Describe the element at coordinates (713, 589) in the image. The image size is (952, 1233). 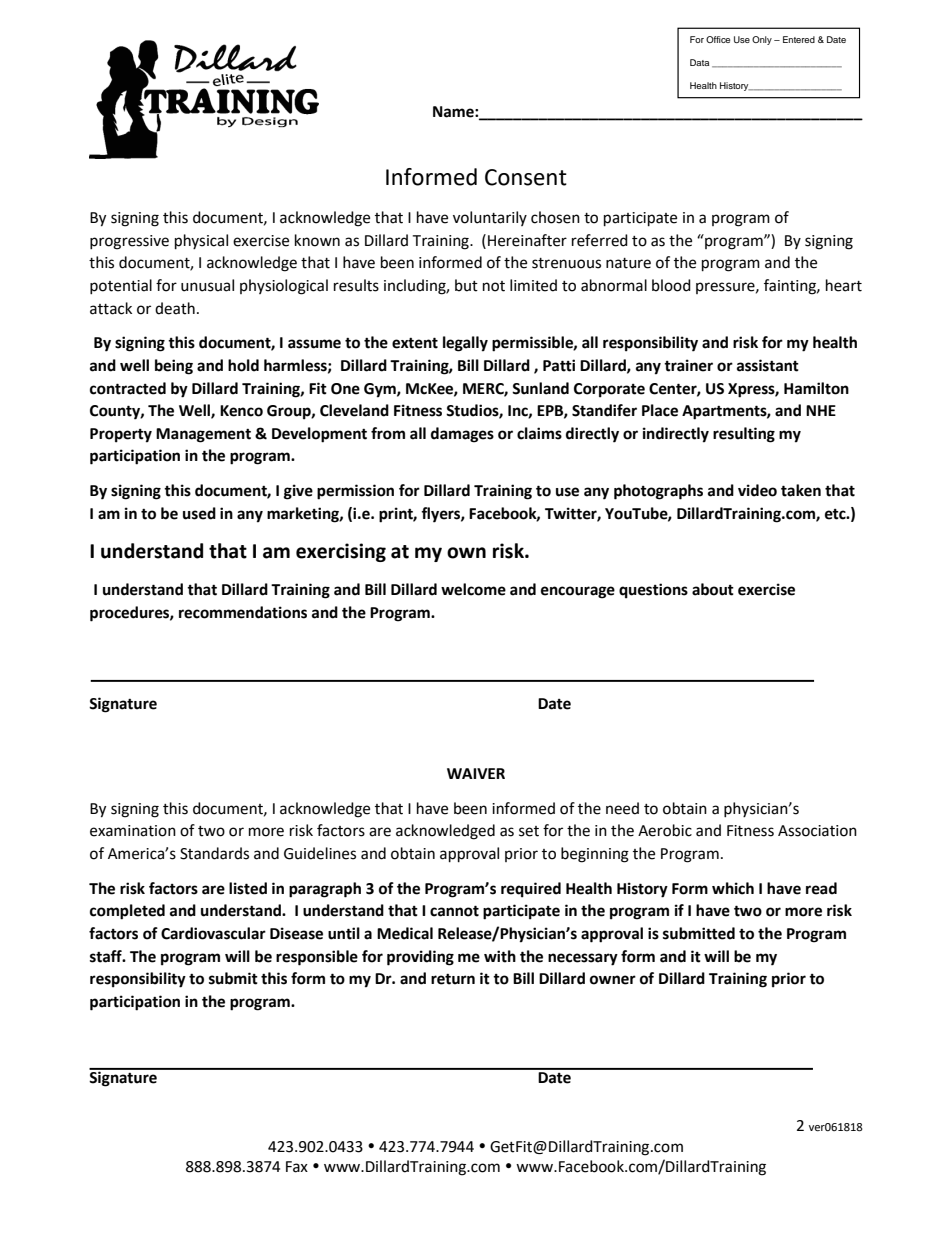
I see `about` at that location.
